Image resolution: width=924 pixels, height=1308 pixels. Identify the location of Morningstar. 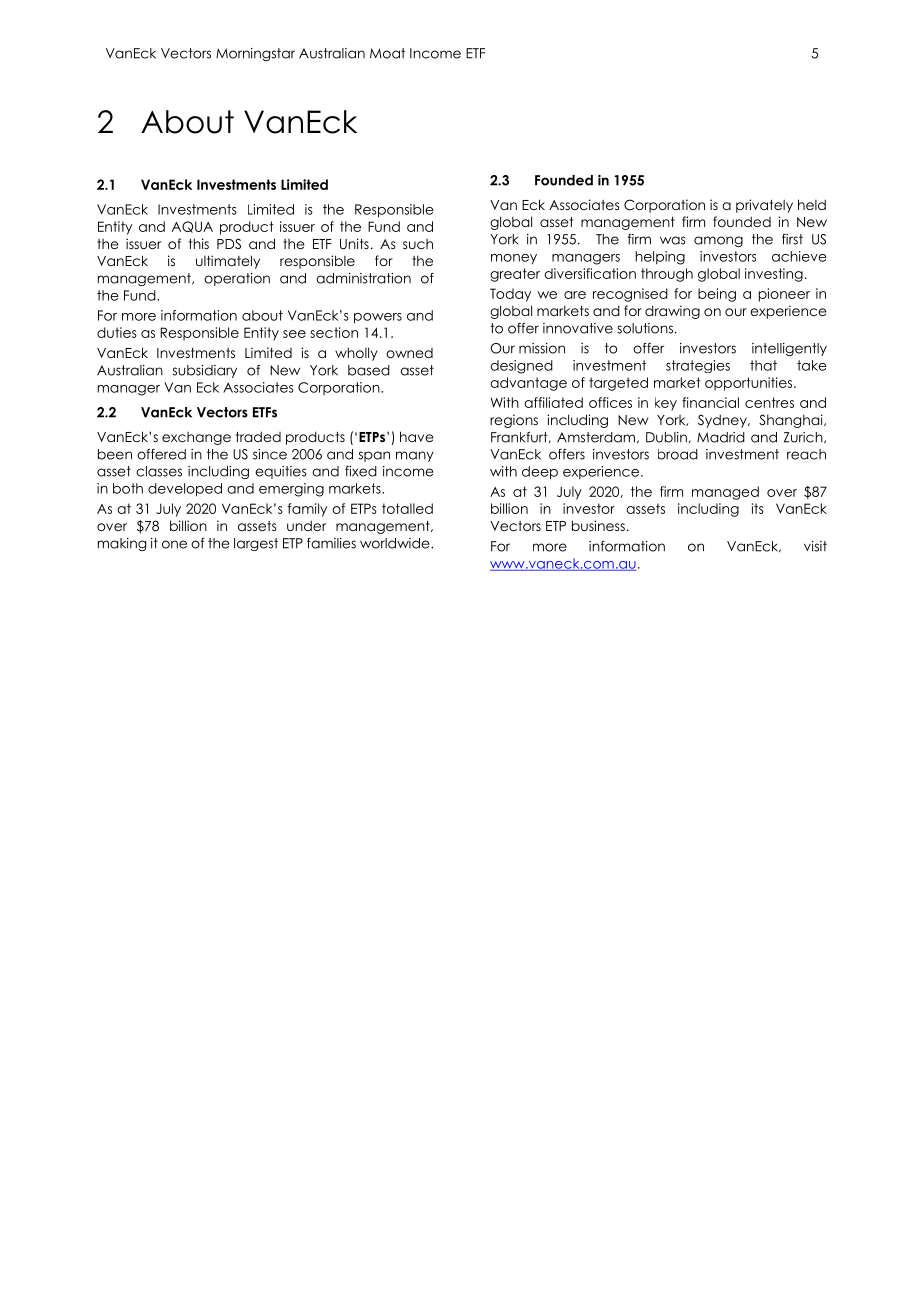
(255, 54).
